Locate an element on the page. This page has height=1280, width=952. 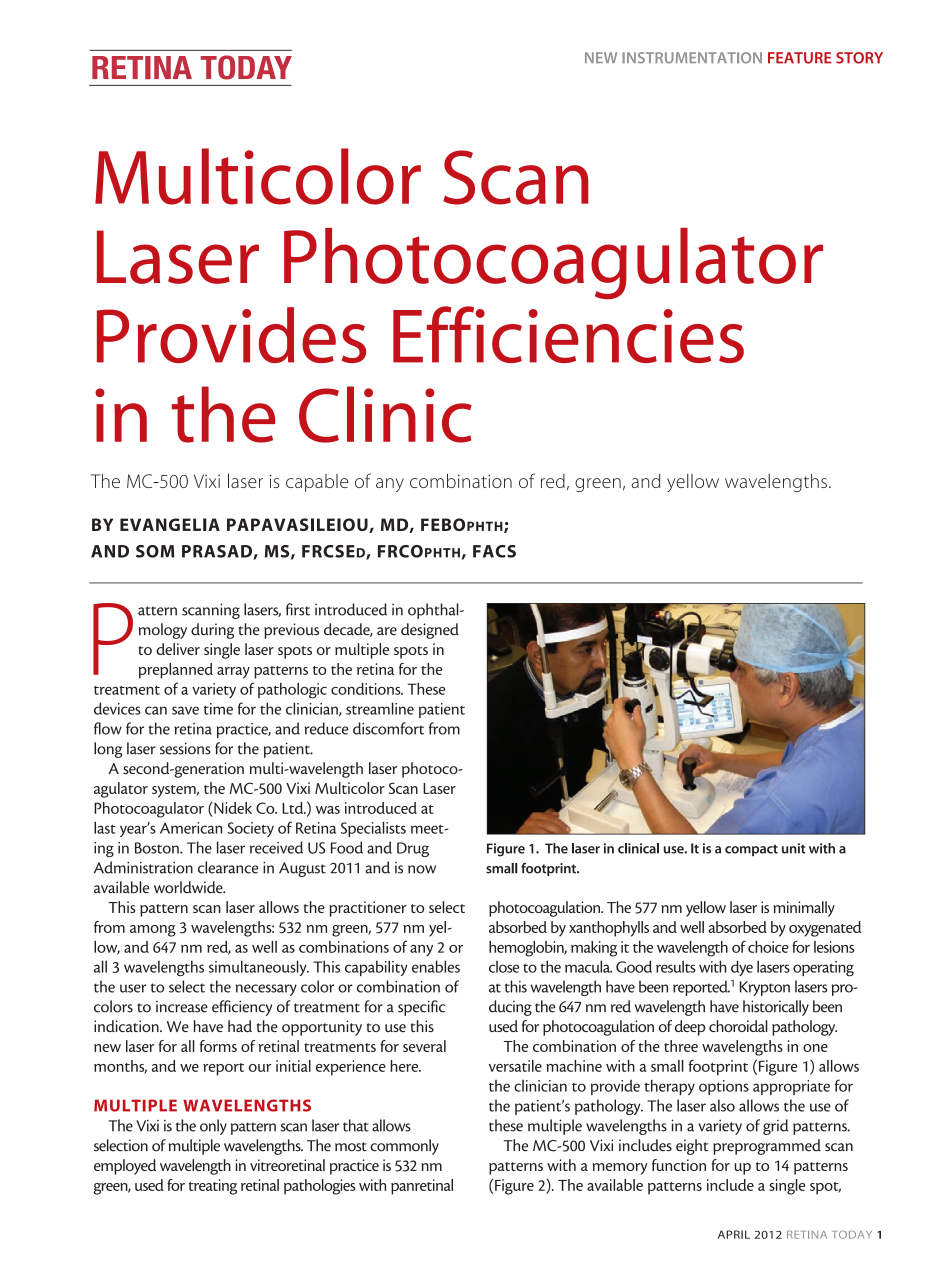
FEATURE is located at coordinates (799, 58).
